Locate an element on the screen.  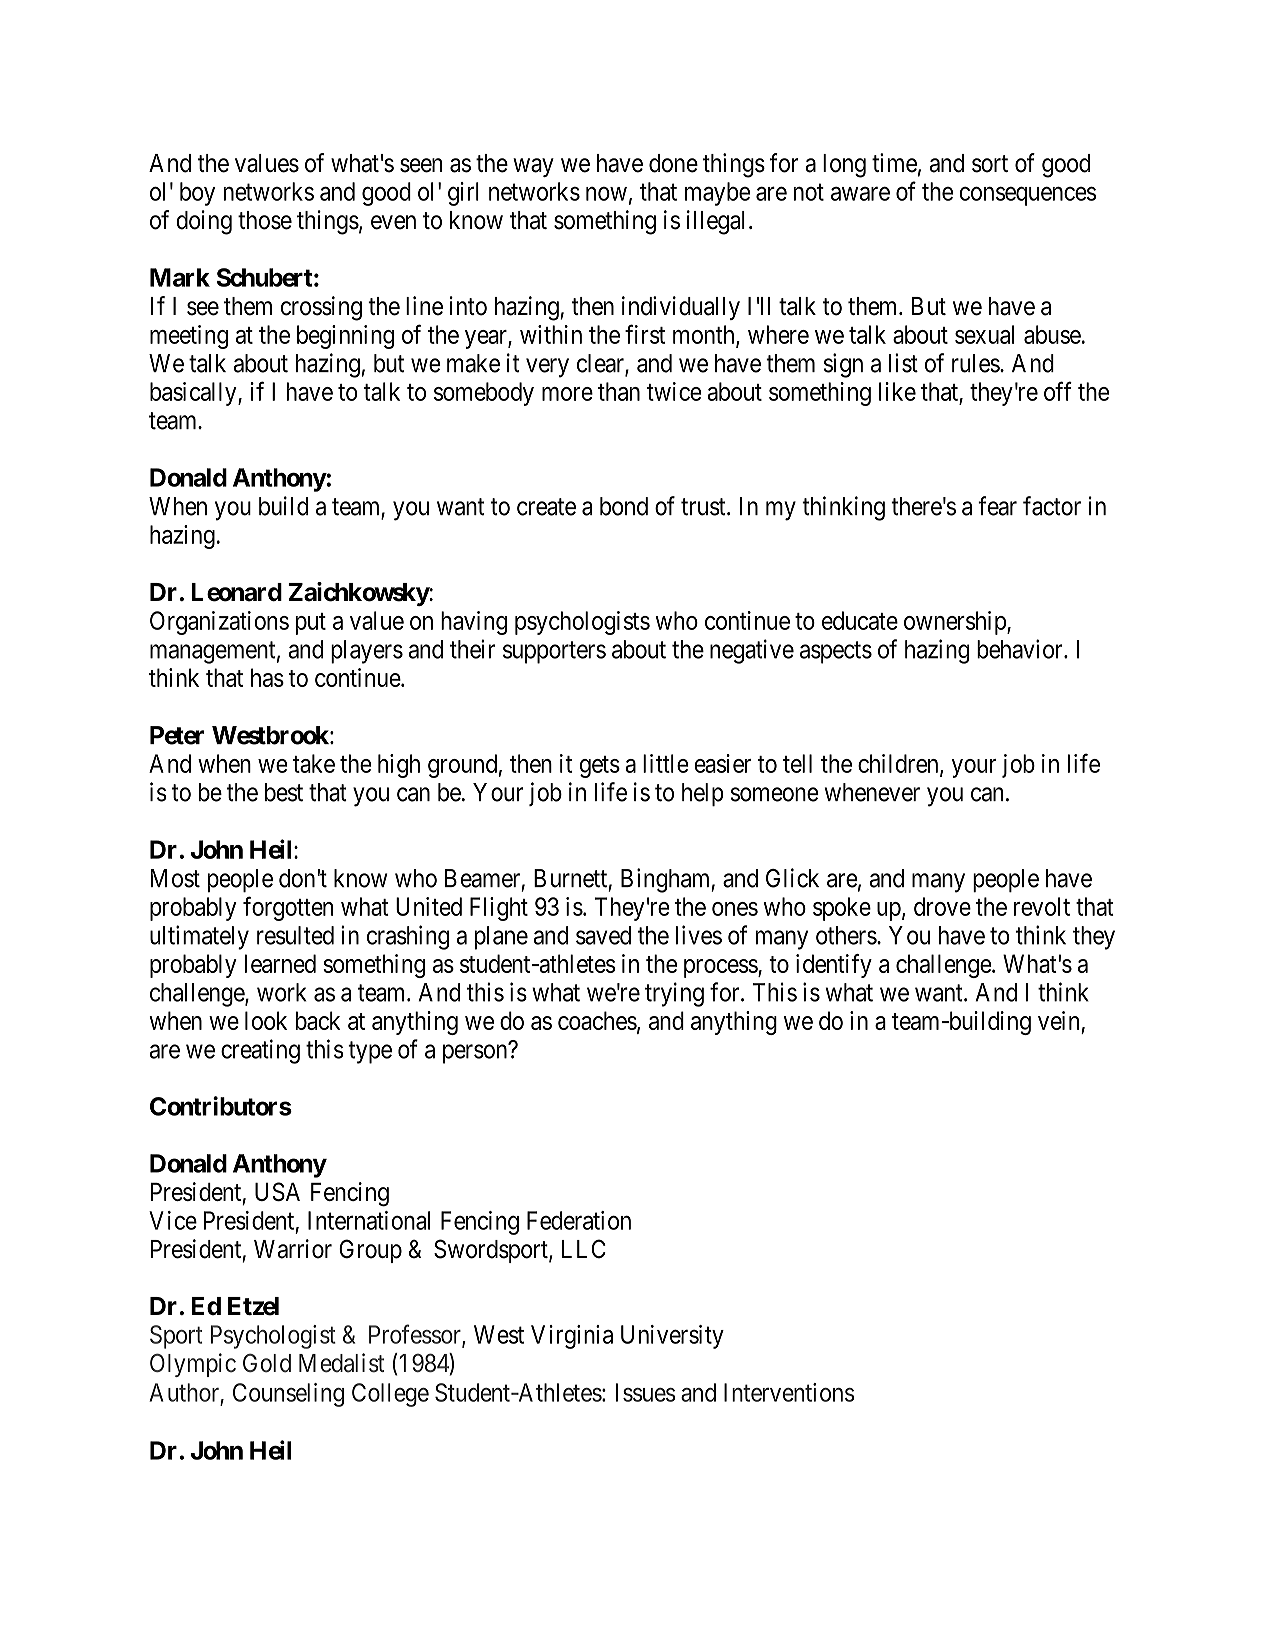
done is located at coordinates (673, 163).
